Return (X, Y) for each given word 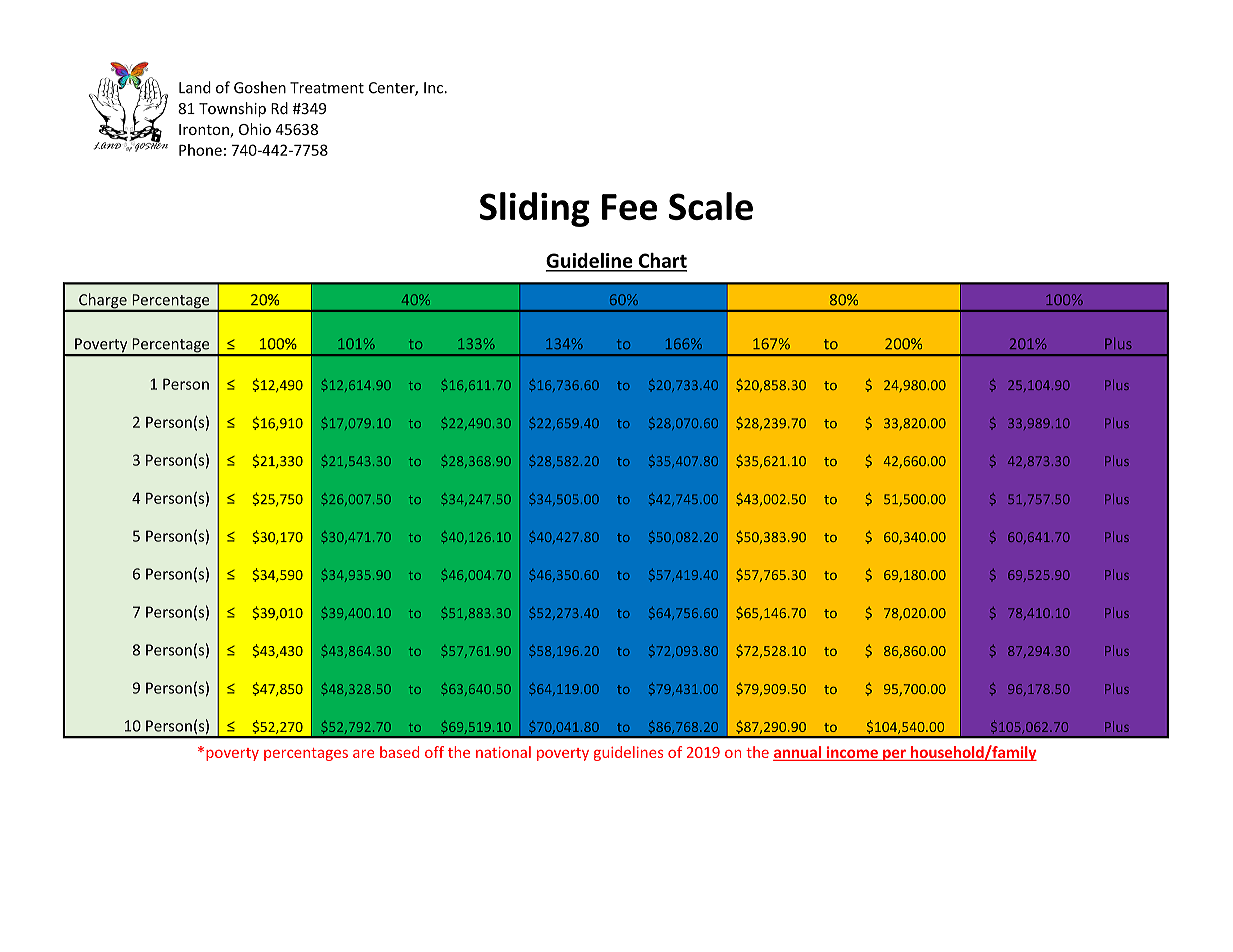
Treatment (327, 88)
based (399, 752)
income (852, 753)
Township (232, 109)
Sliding (535, 209)
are (363, 754)
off (434, 752)
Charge (103, 302)
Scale (711, 206)
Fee (629, 207)
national (503, 752)
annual (798, 753)
